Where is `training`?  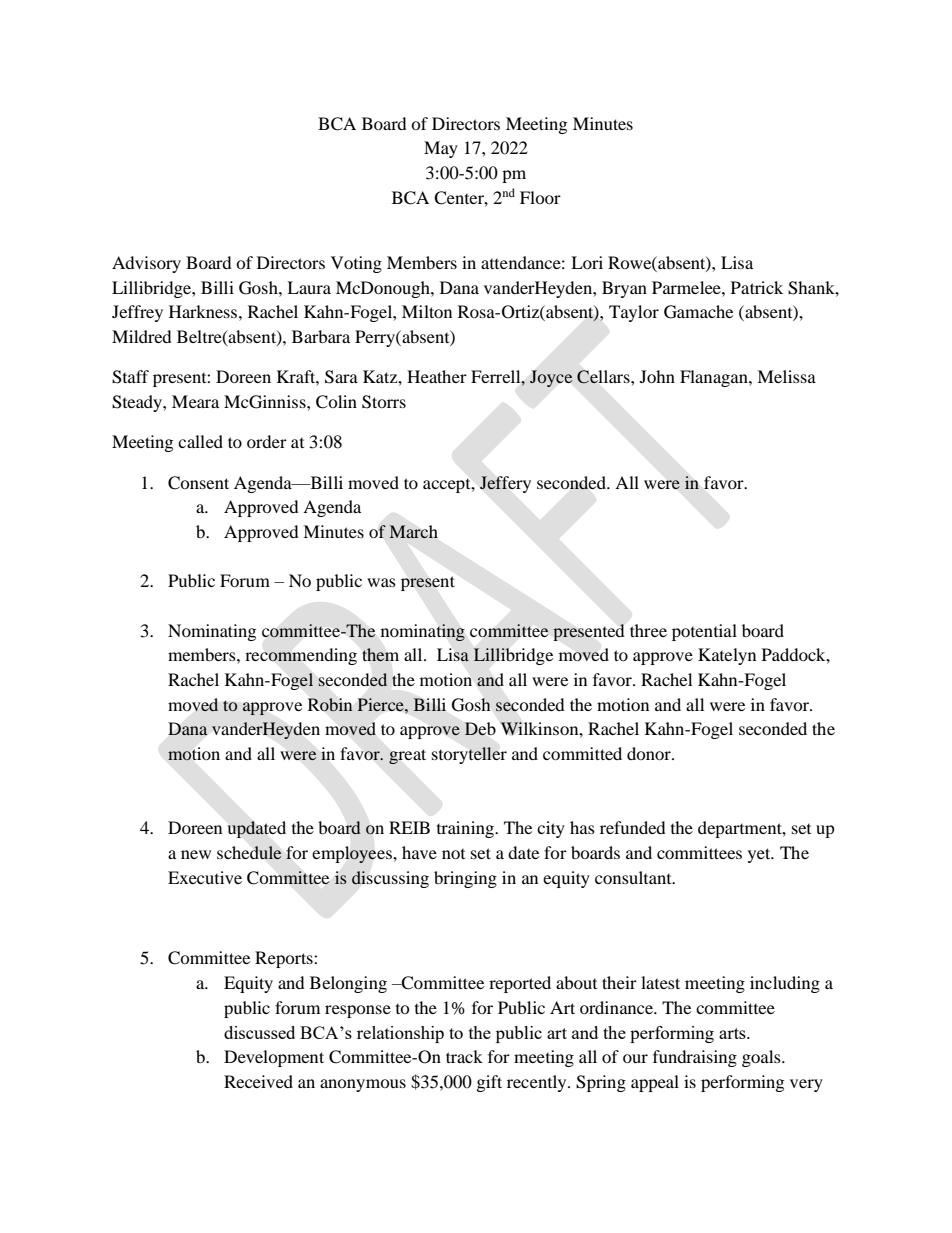
training is located at coordinates (466, 829).
